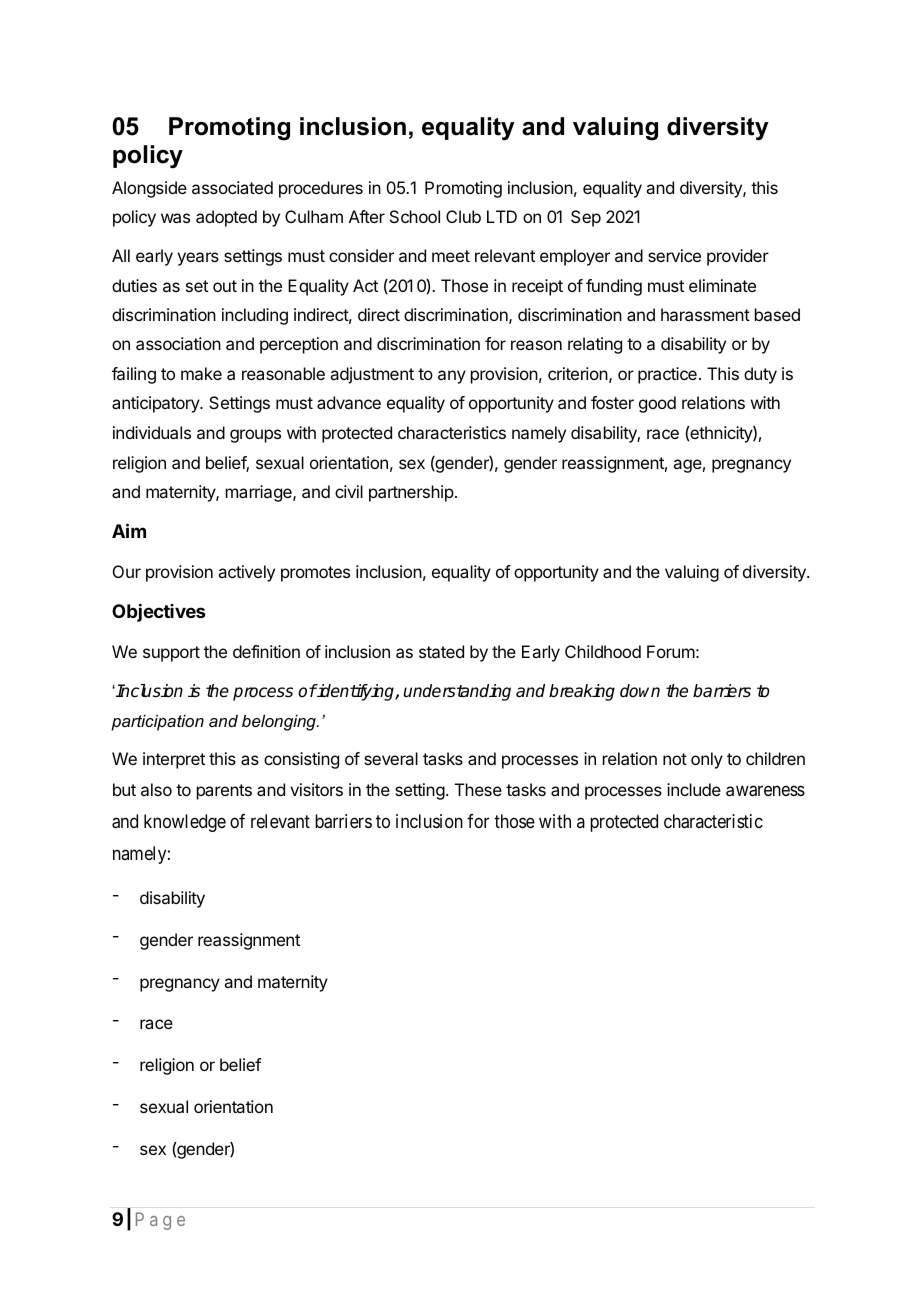  What do you see at coordinates (694, 789) in the image?
I see `include` at bounding box center [694, 789].
